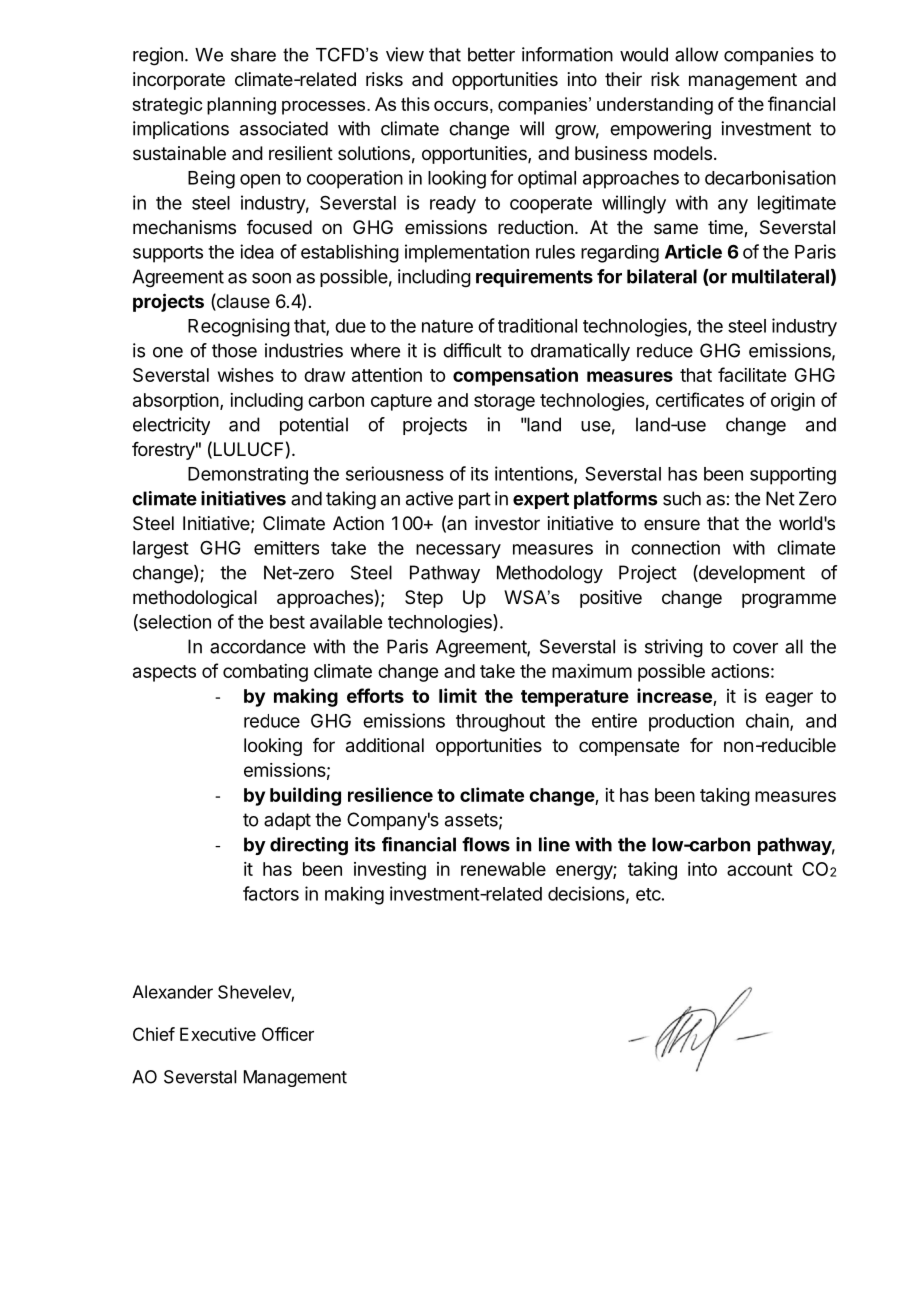 Image resolution: width=924 pixels, height=1308 pixels. I want to click on building, so click(305, 796).
